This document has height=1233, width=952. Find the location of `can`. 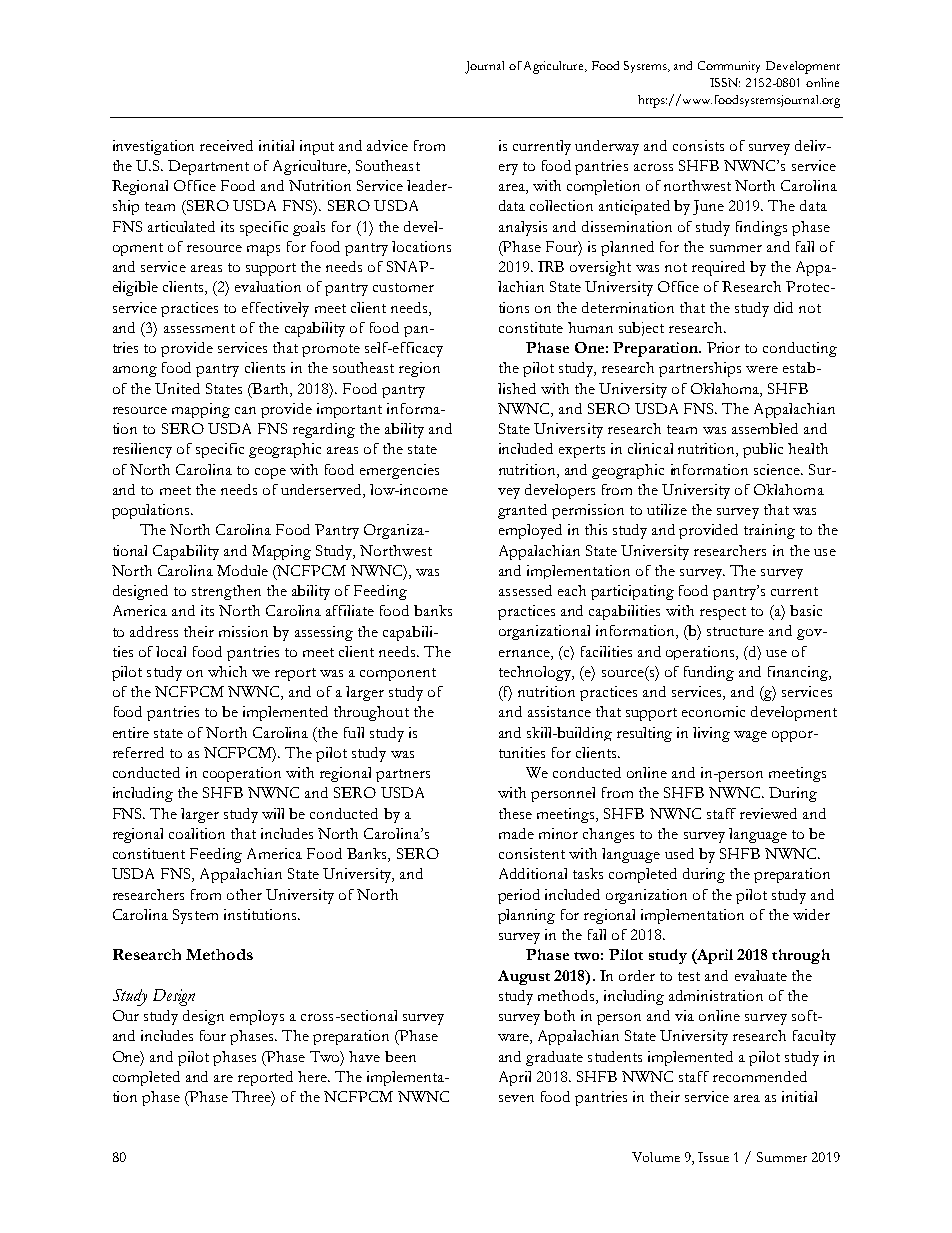

can is located at coordinates (245, 410).
